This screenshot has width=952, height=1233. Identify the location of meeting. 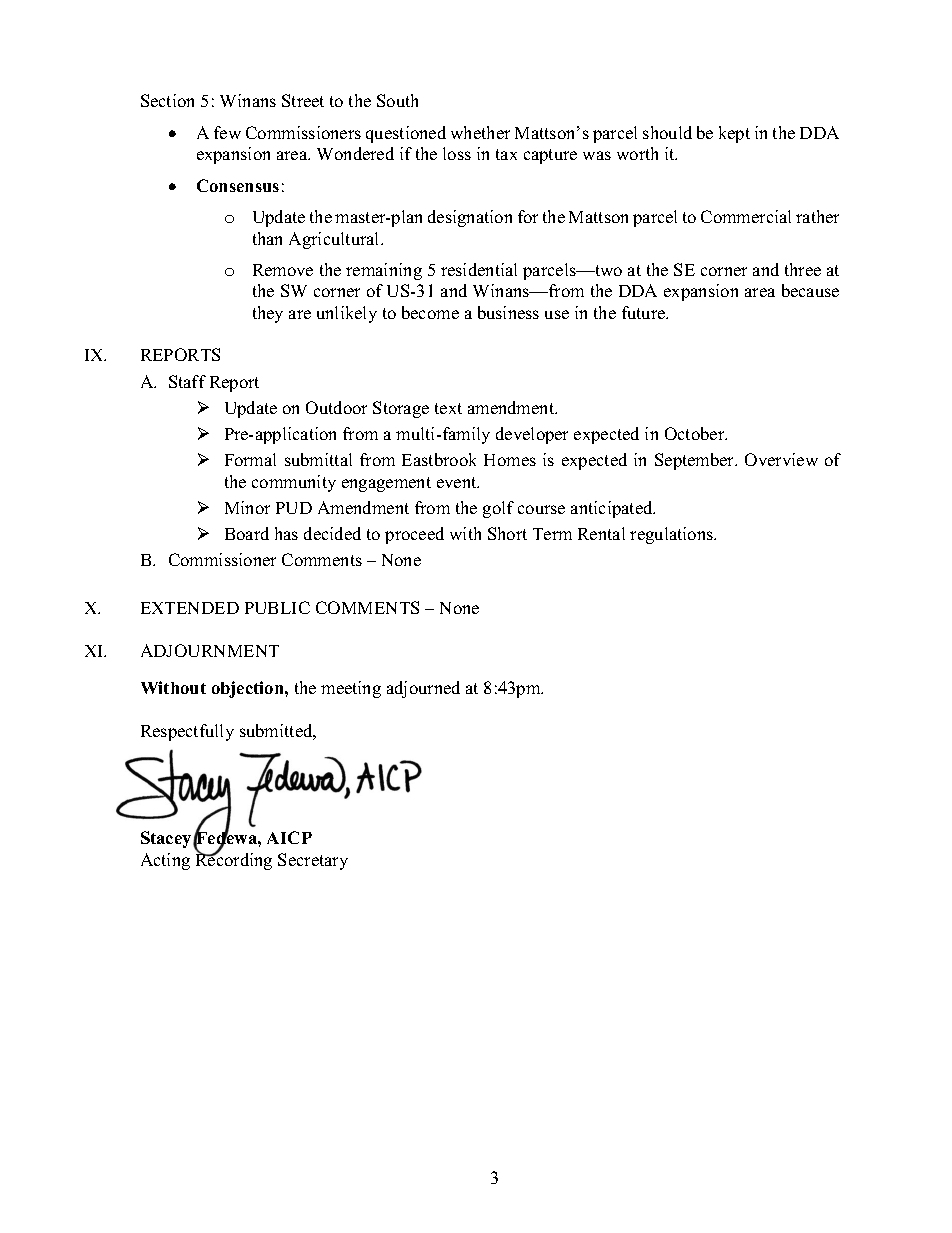
(351, 689).
